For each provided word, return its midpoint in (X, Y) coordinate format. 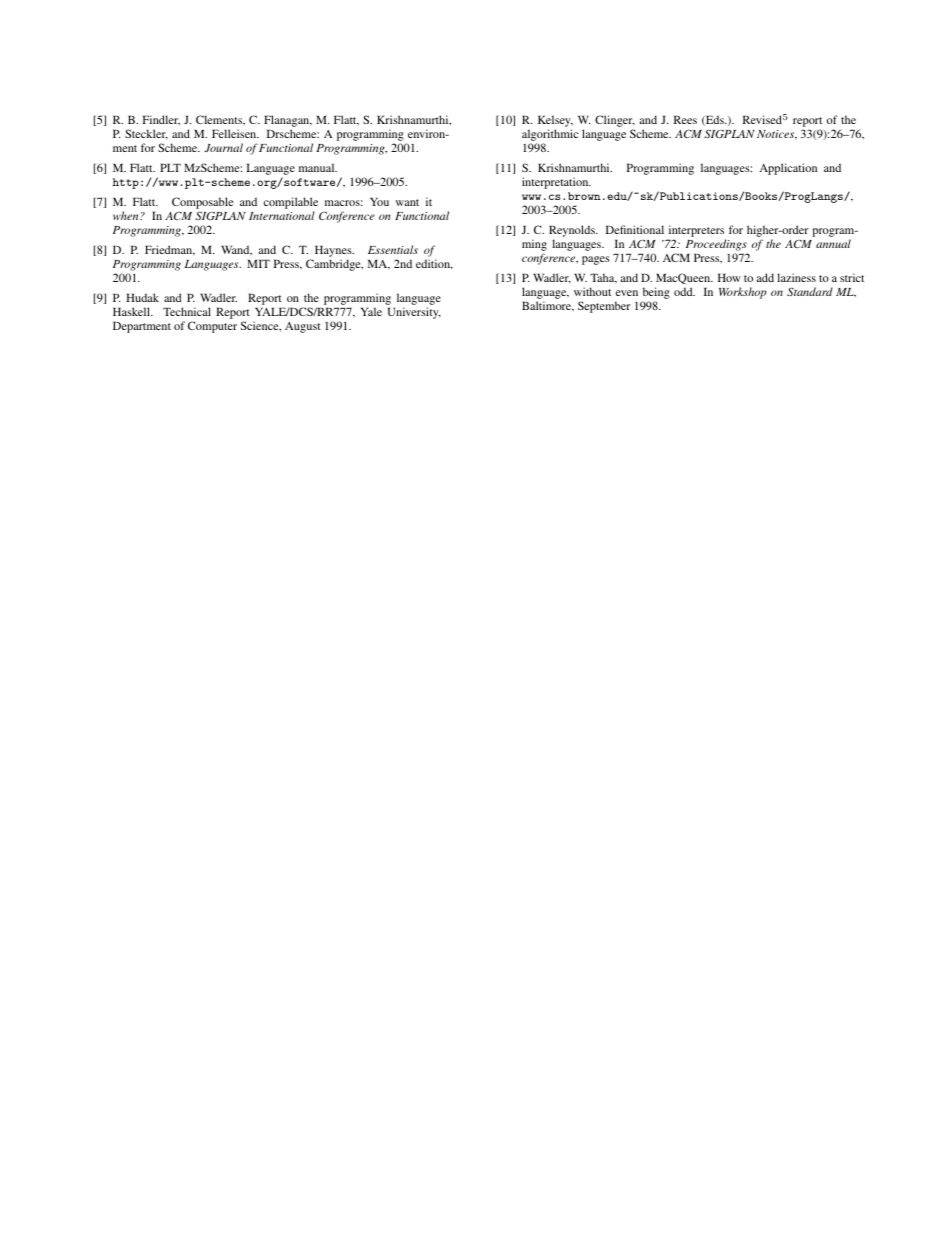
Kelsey (555, 122)
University (414, 313)
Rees (685, 119)
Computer (212, 327)
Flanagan (288, 122)
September (604, 307)
